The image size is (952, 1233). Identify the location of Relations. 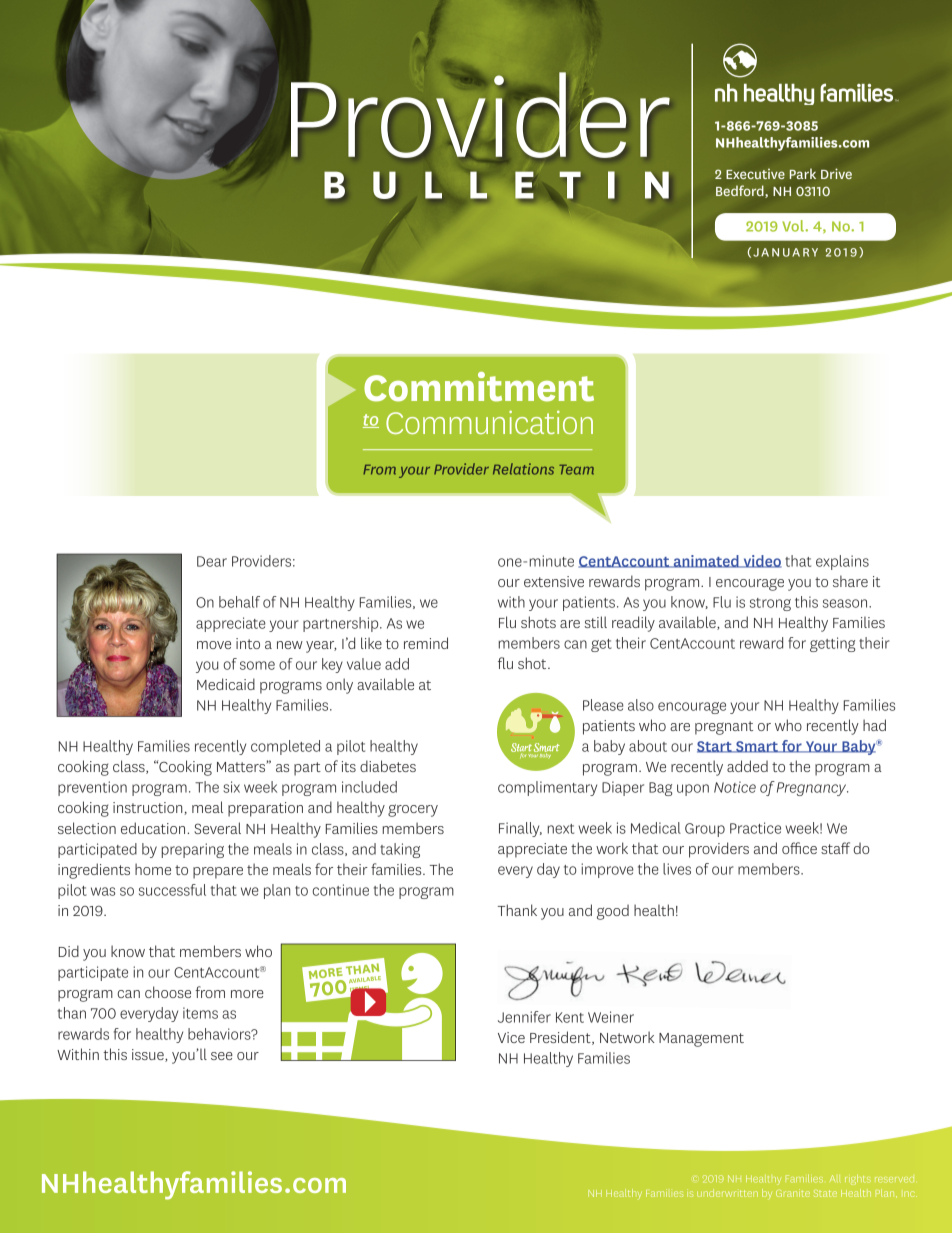
(523, 469).
